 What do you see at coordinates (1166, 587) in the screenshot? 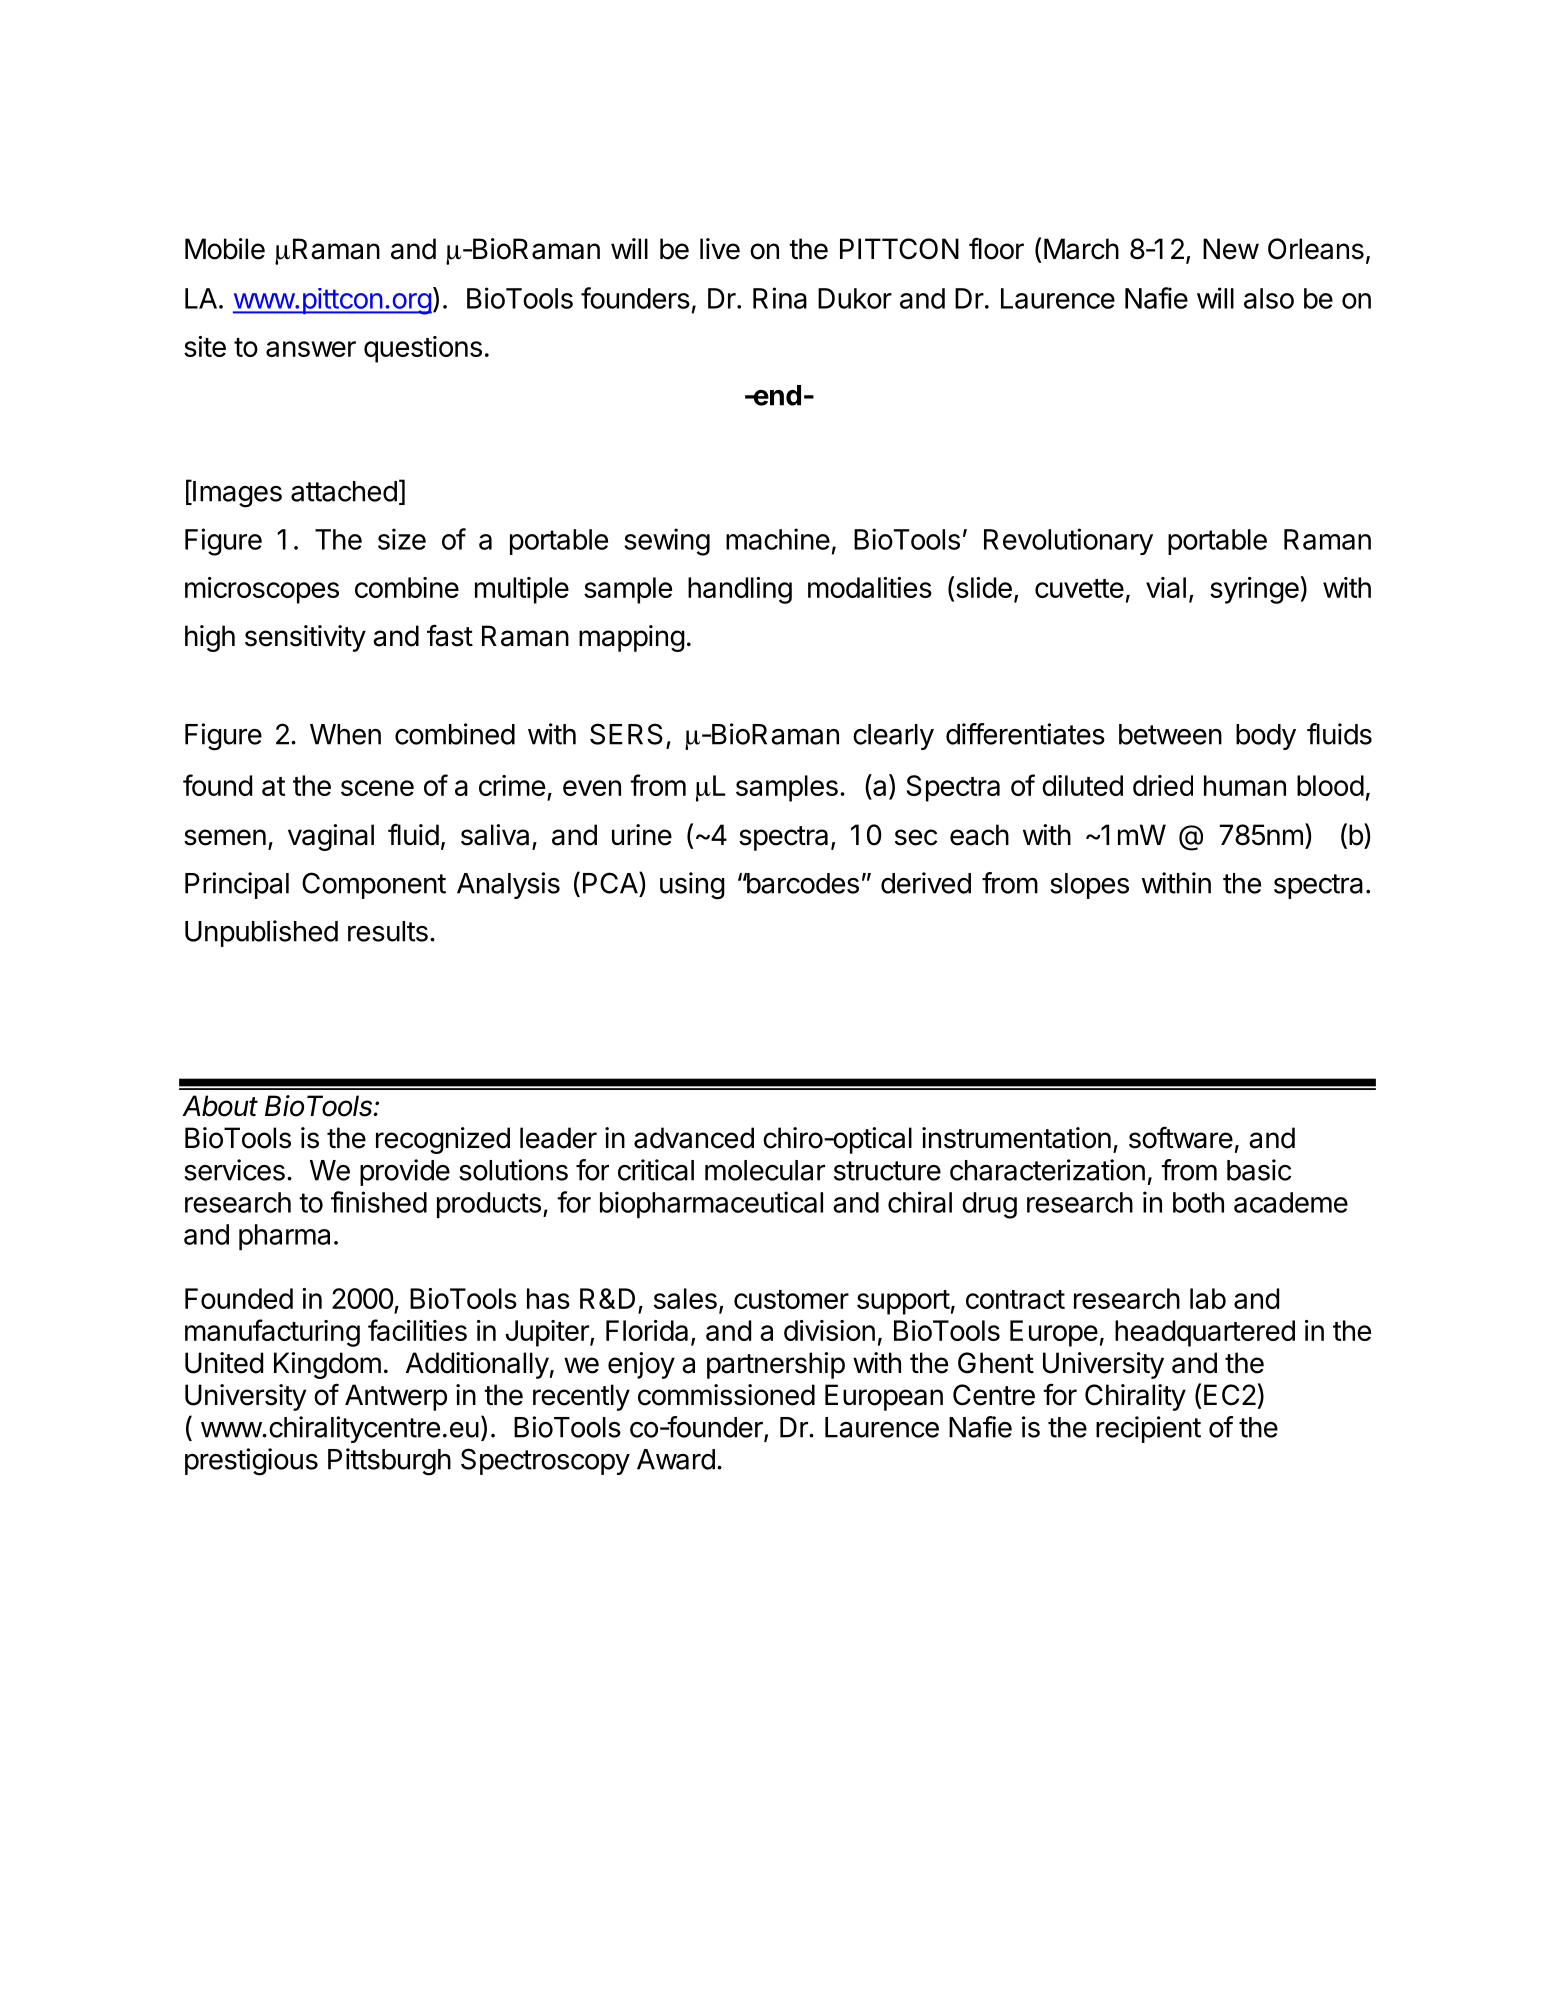
I see `vial` at bounding box center [1166, 587].
